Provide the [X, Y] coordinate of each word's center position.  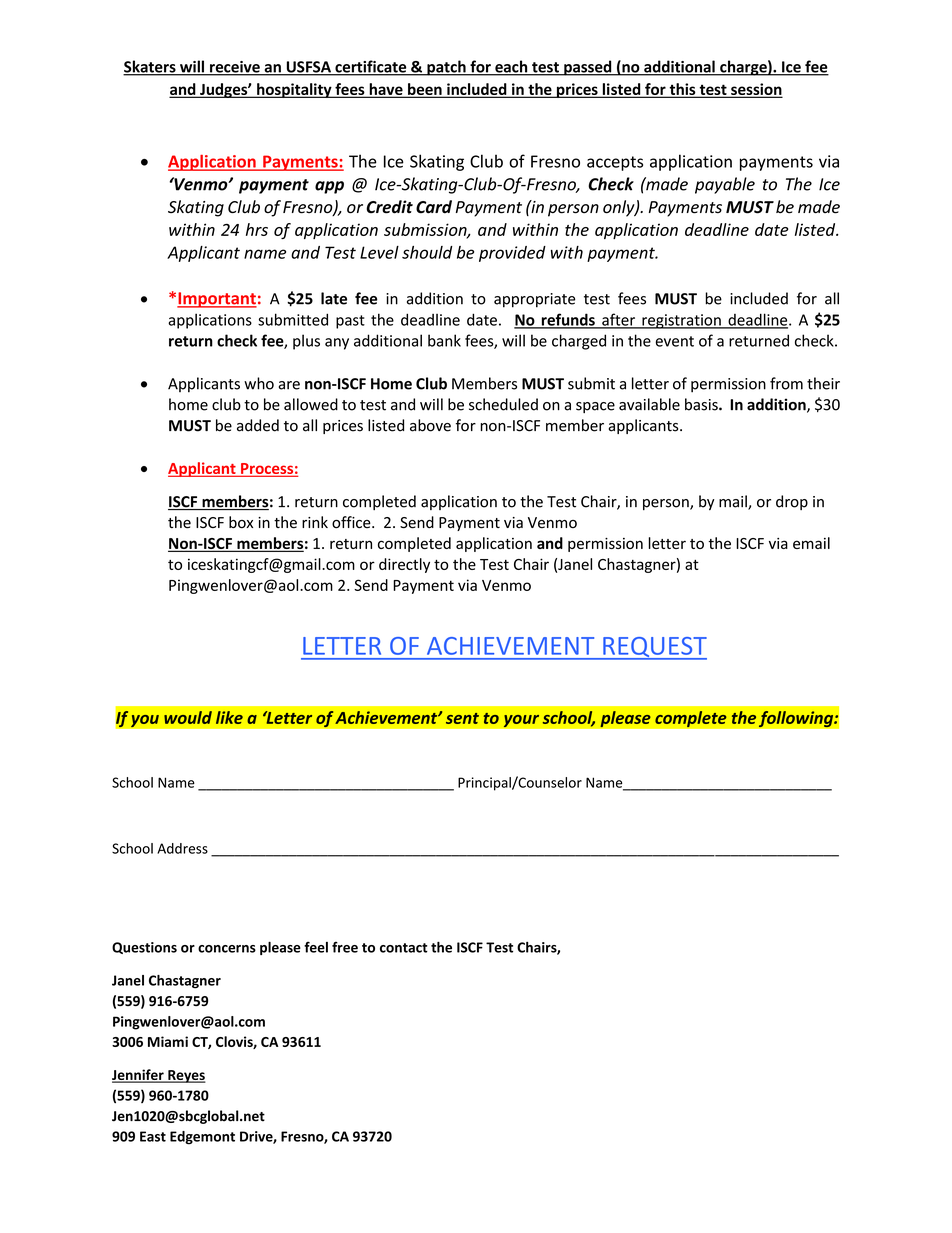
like [229, 717]
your [521, 721]
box [241, 522]
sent [462, 718]
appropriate [534, 300]
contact [404, 948]
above [430, 425]
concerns [227, 949]
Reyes [186, 1076]
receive [235, 68]
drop [792, 502]
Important [217, 300]
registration [681, 321]
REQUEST [654, 648]
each [511, 67]
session [756, 90]
